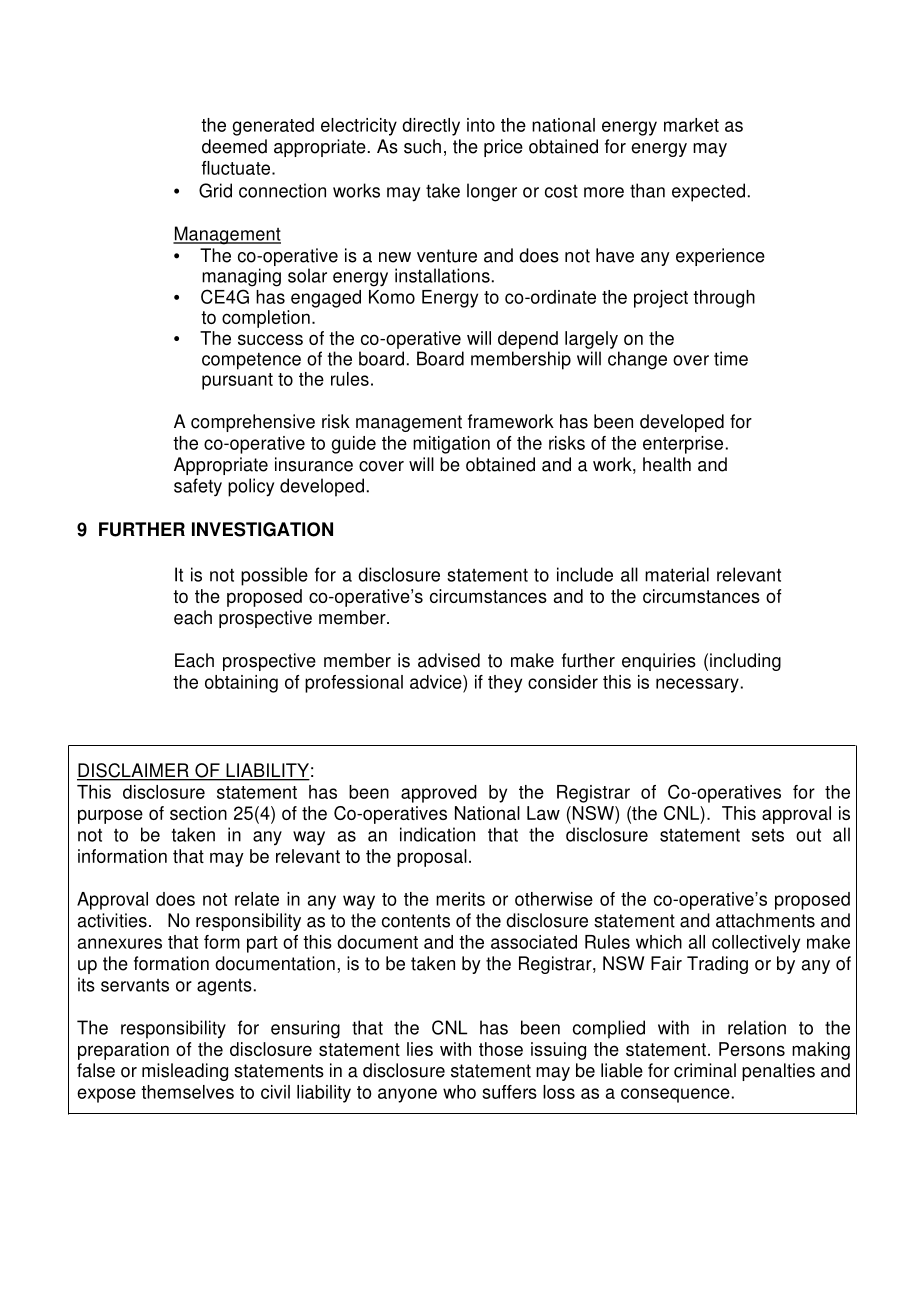  Describe the element at coordinates (449, 660) in the document. I see `advised` at that location.
